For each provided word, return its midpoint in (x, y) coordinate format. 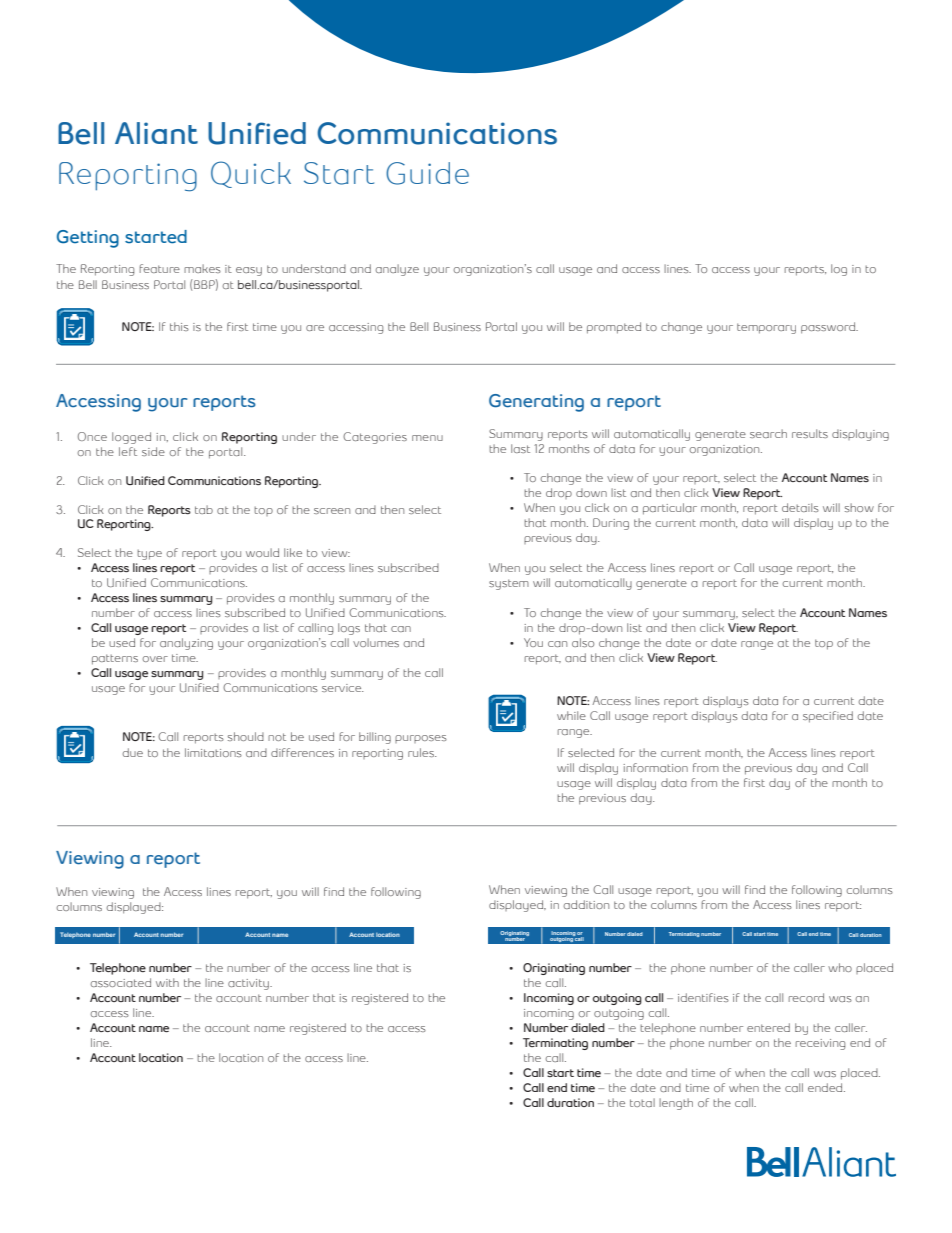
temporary (766, 328)
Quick (251, 174)
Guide (427, 173)
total (642, 1102)
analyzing (186, 644)
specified (828, 717)
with (167, 982)
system (509, 584)
